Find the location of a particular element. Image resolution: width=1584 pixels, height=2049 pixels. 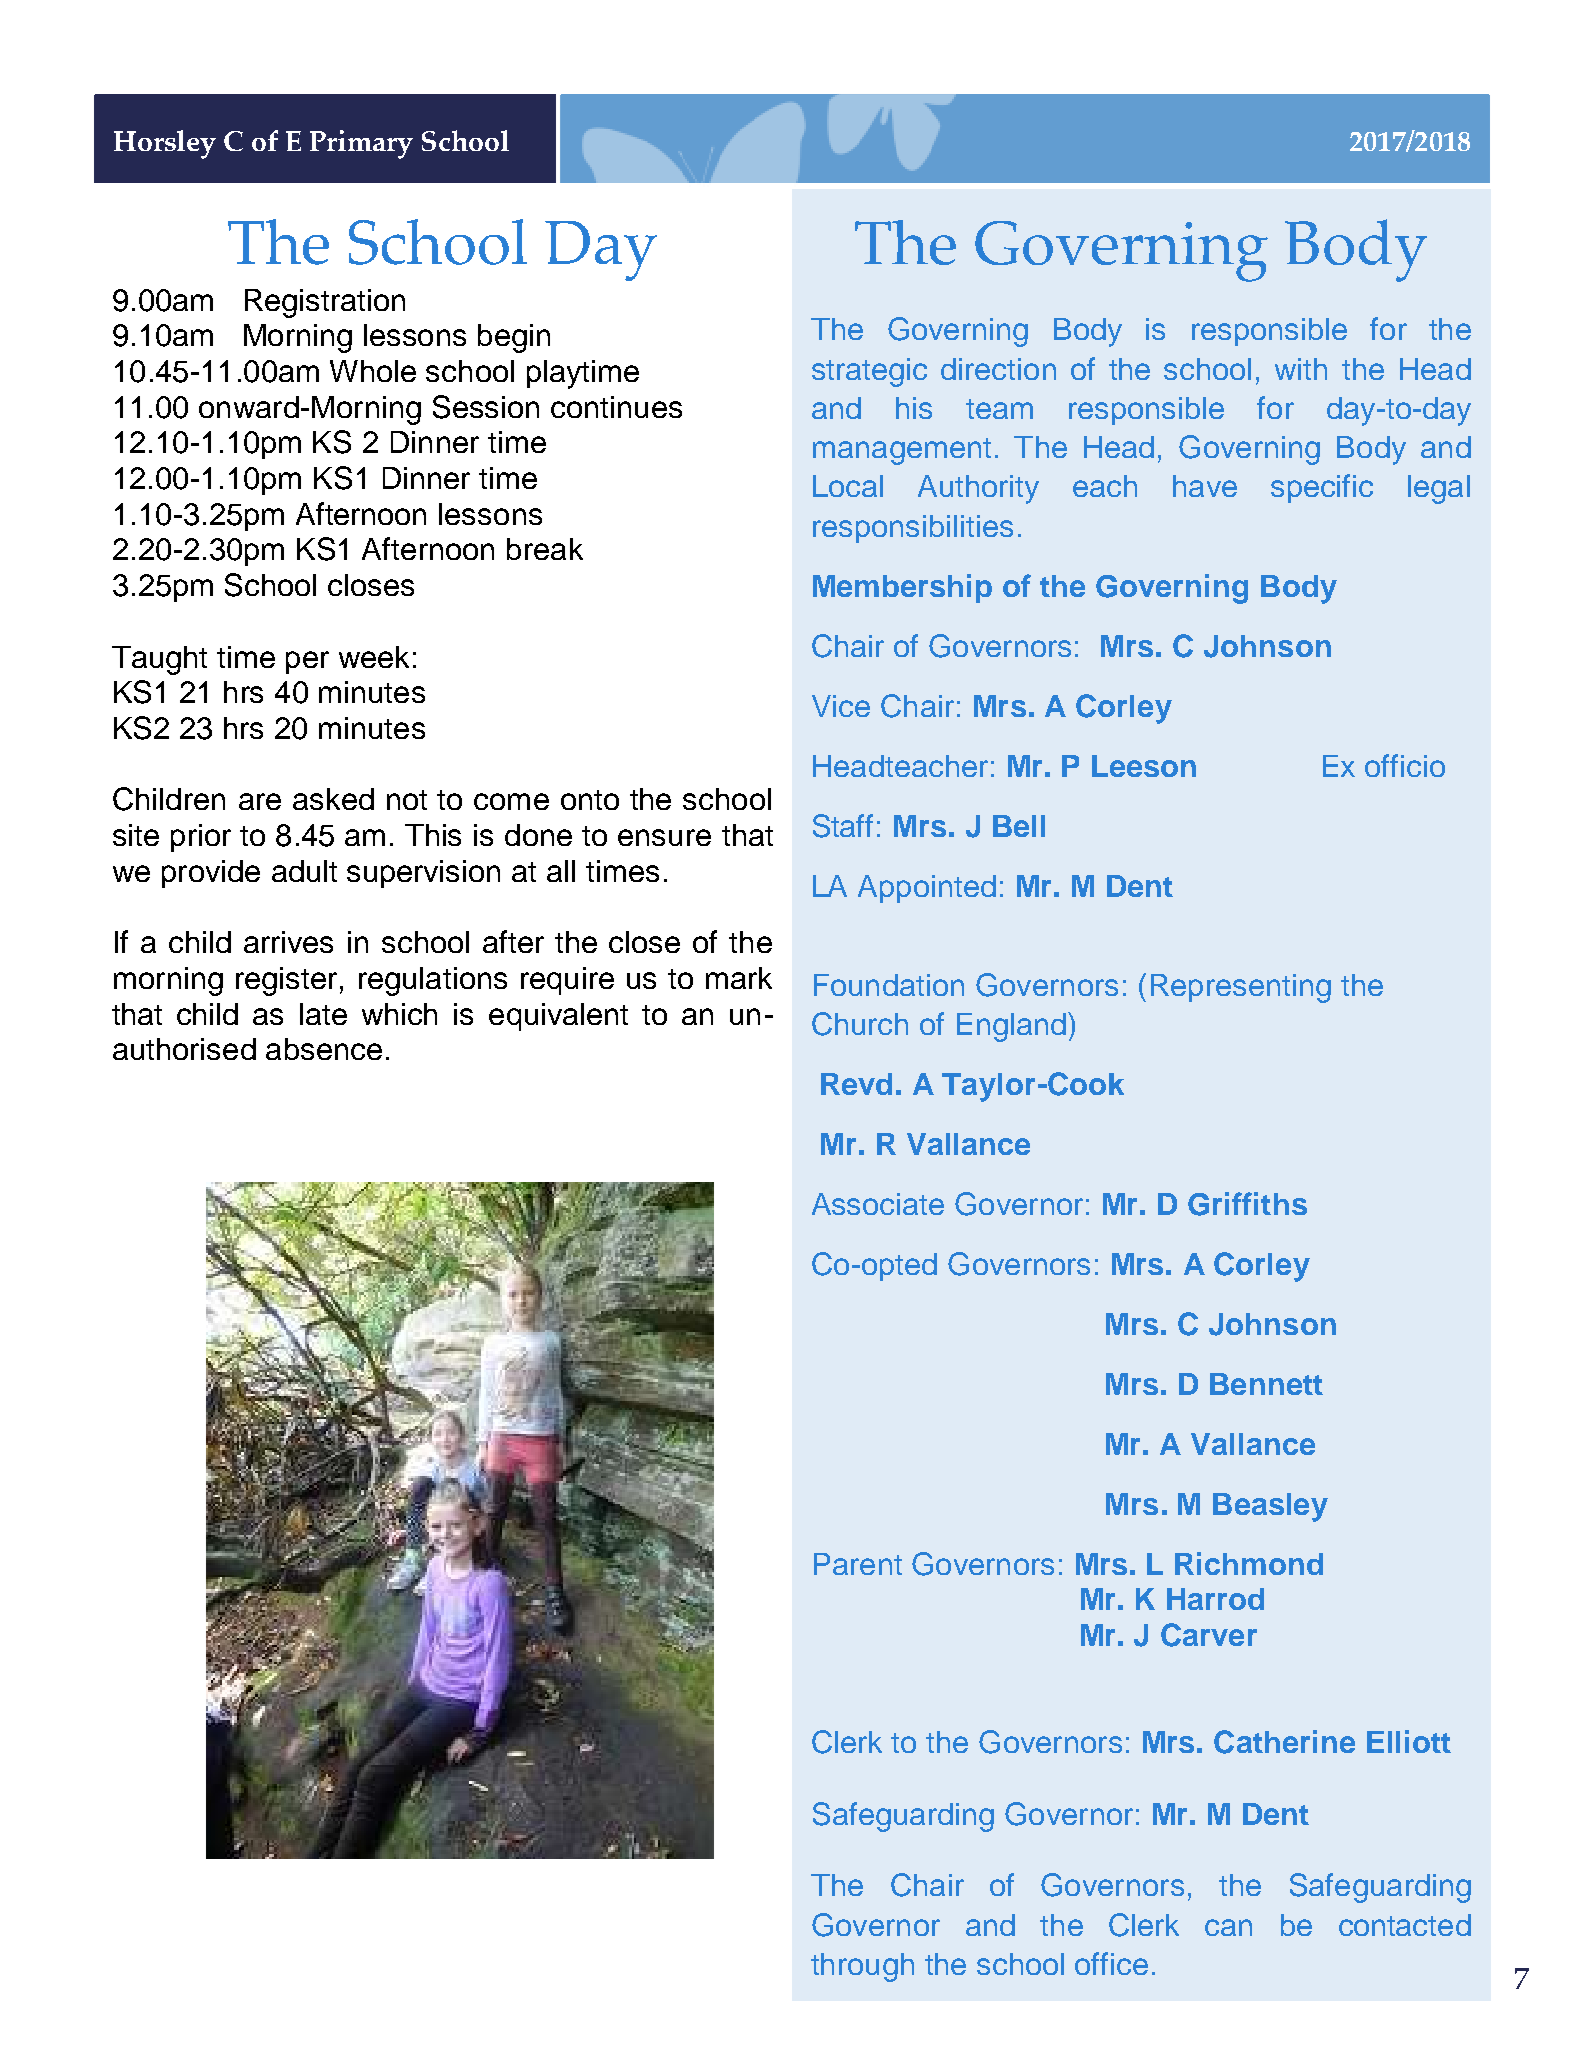

late is located at coordinates (323, 1014).
